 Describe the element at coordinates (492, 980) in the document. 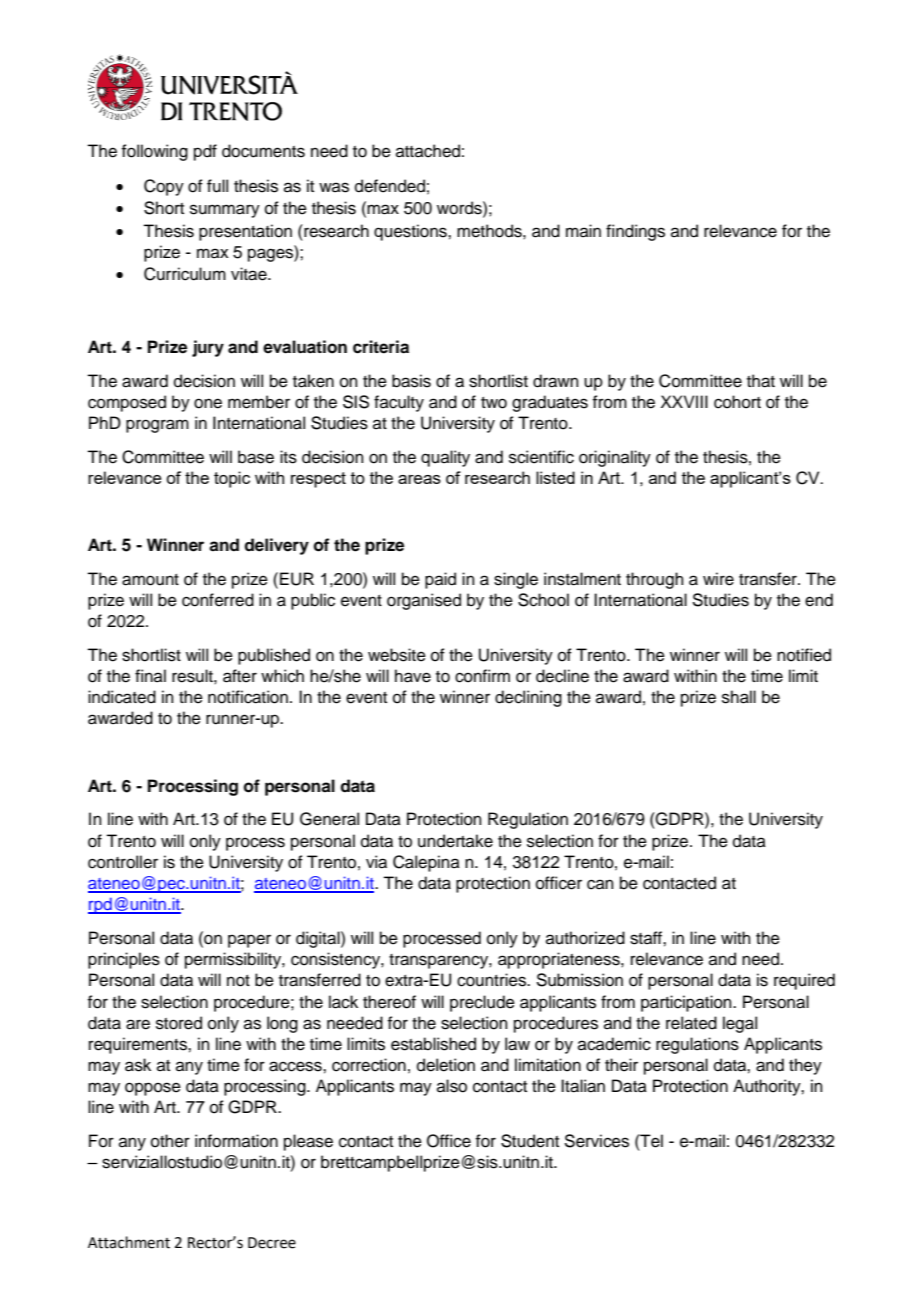

I see `countries` at that location.
